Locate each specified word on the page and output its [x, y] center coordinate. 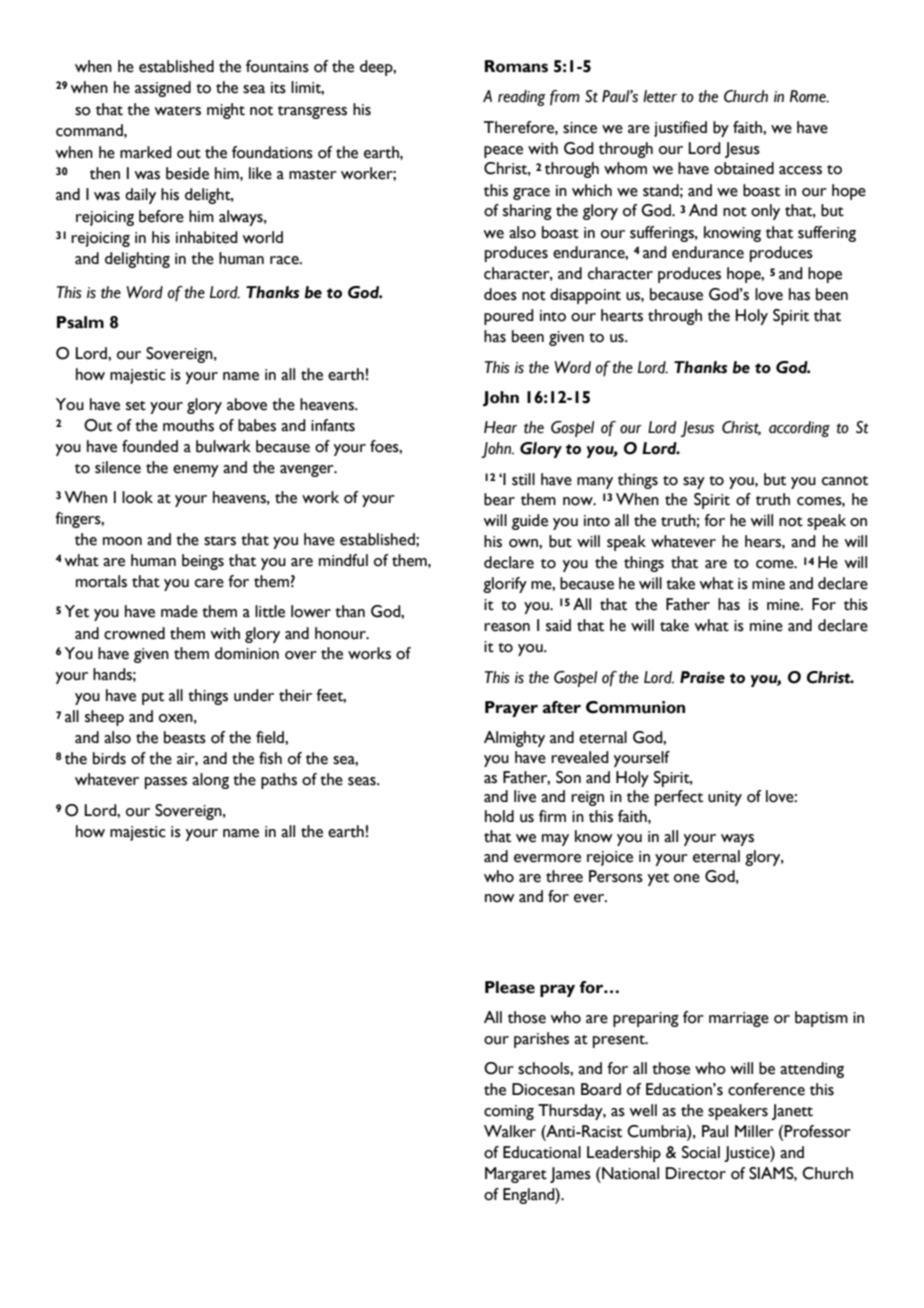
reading [522, 98]
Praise [702, 677]
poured [509, 317]
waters [177, 111]
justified [680, 129]
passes [166, 783]
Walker [510, 1131]
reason [507, 627]
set [136, 406]
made [179, 611]
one [687, 878]
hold [499, 816]
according [799, 429]
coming [509, 1112]
